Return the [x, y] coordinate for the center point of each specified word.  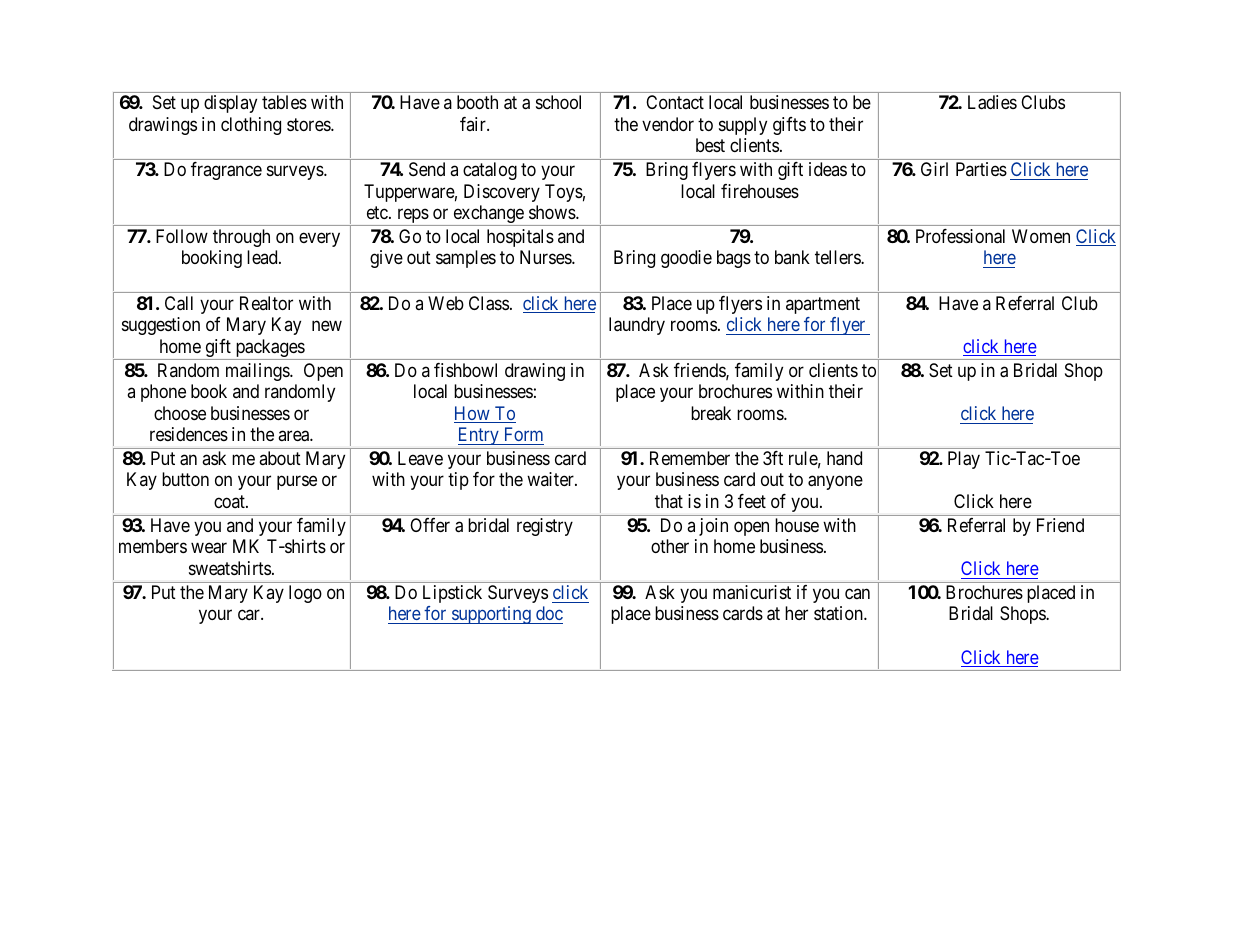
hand [844, 458]
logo [305, 594]
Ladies [992, 102]
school [558, 102]
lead [263, 257]
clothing [251, 126]
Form [524, 434]
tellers [838, 257]
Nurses [546, 257]
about [280, 458]
